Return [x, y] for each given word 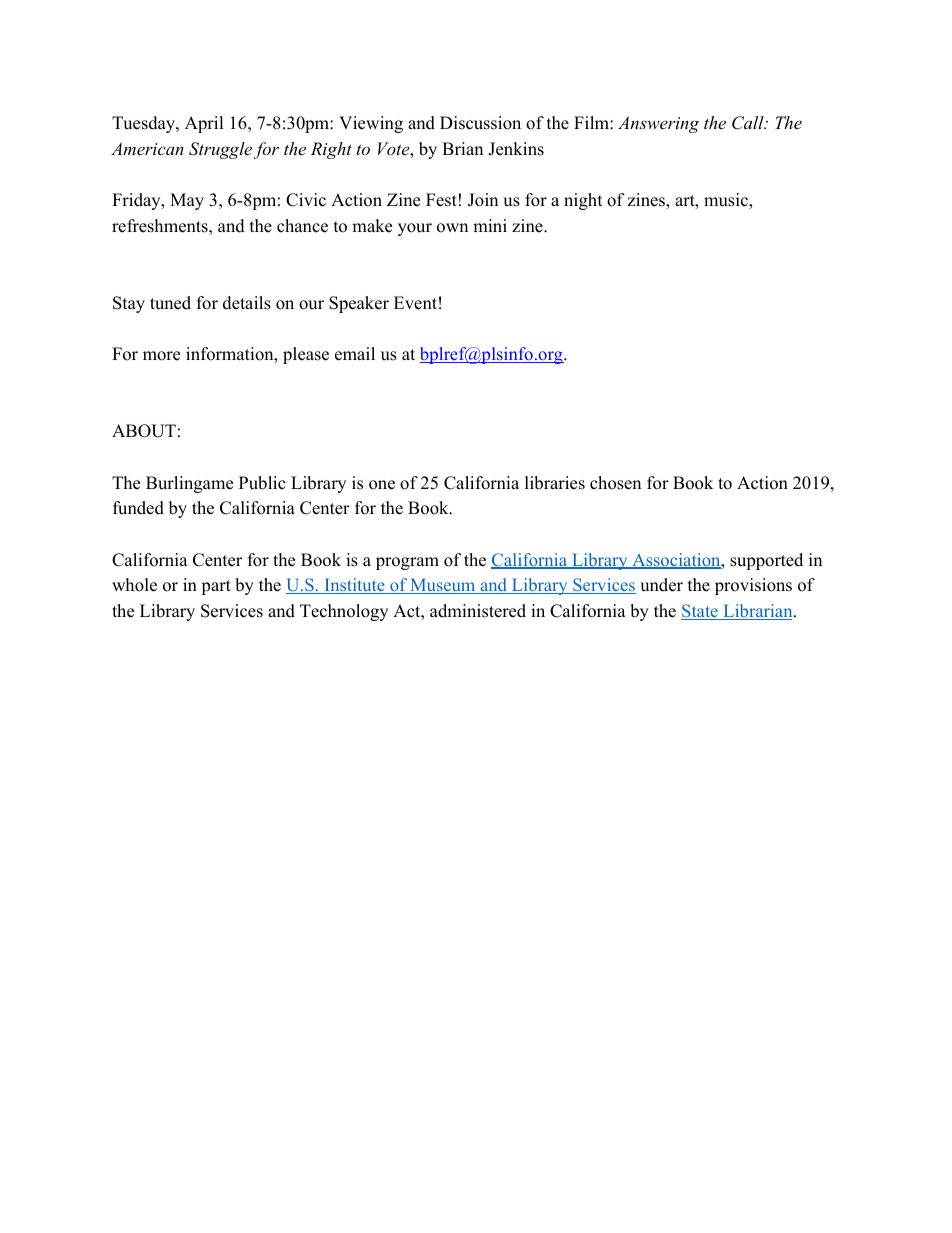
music [727, 201]
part [216, 587]
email [355, 354]
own [452, 228]
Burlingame [189, 484]
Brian [462, 148]
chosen [615, 483]
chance [302, 226]
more [161, 356]
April [204, 124]
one [382, 485]
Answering [658, 124]
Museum [443, 586]
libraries [555, 483]
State [700, 612]
